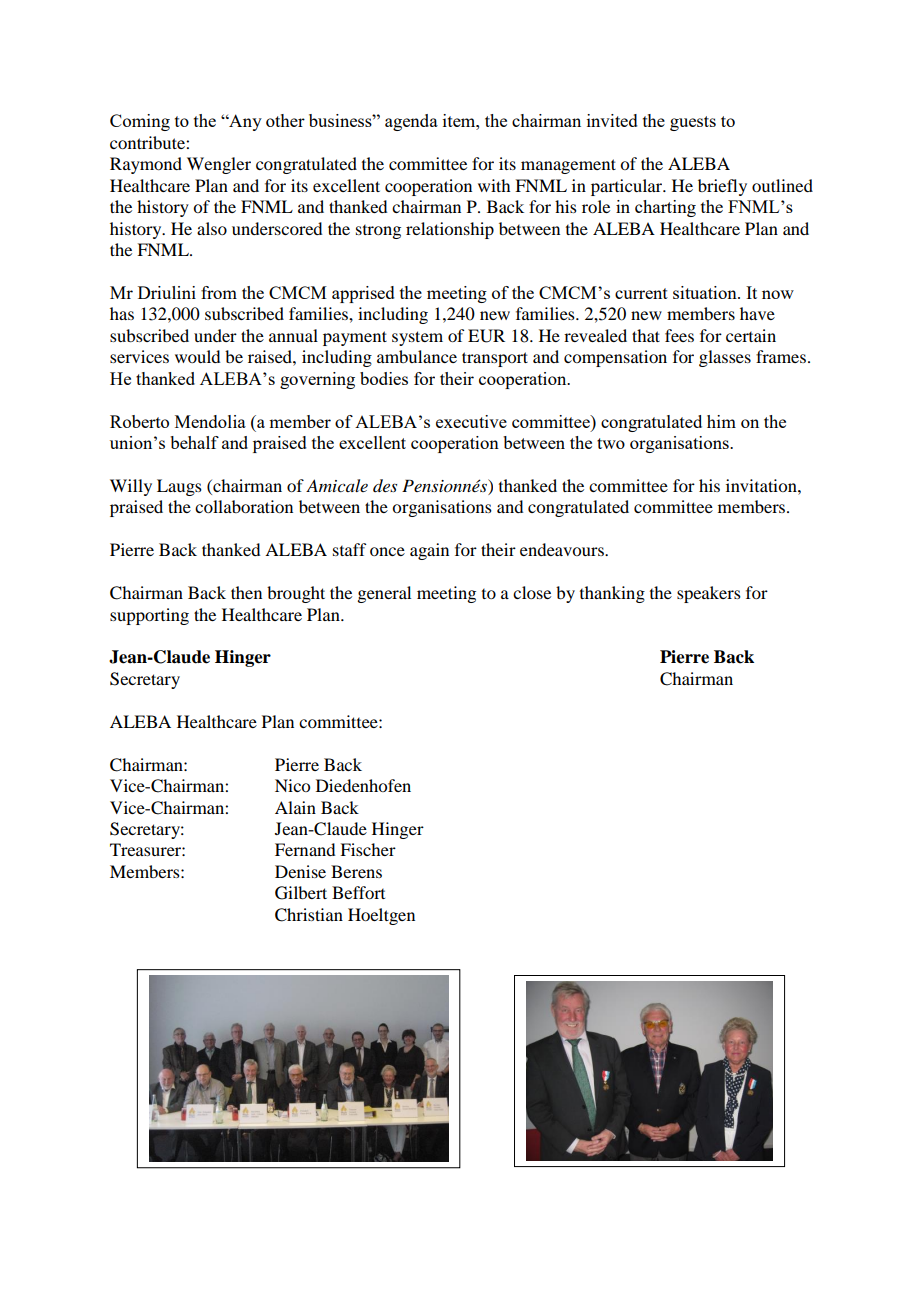  What do you see at coordinates (244, 122) in the image?
I see `Any` at bounding box center [244, 122].
